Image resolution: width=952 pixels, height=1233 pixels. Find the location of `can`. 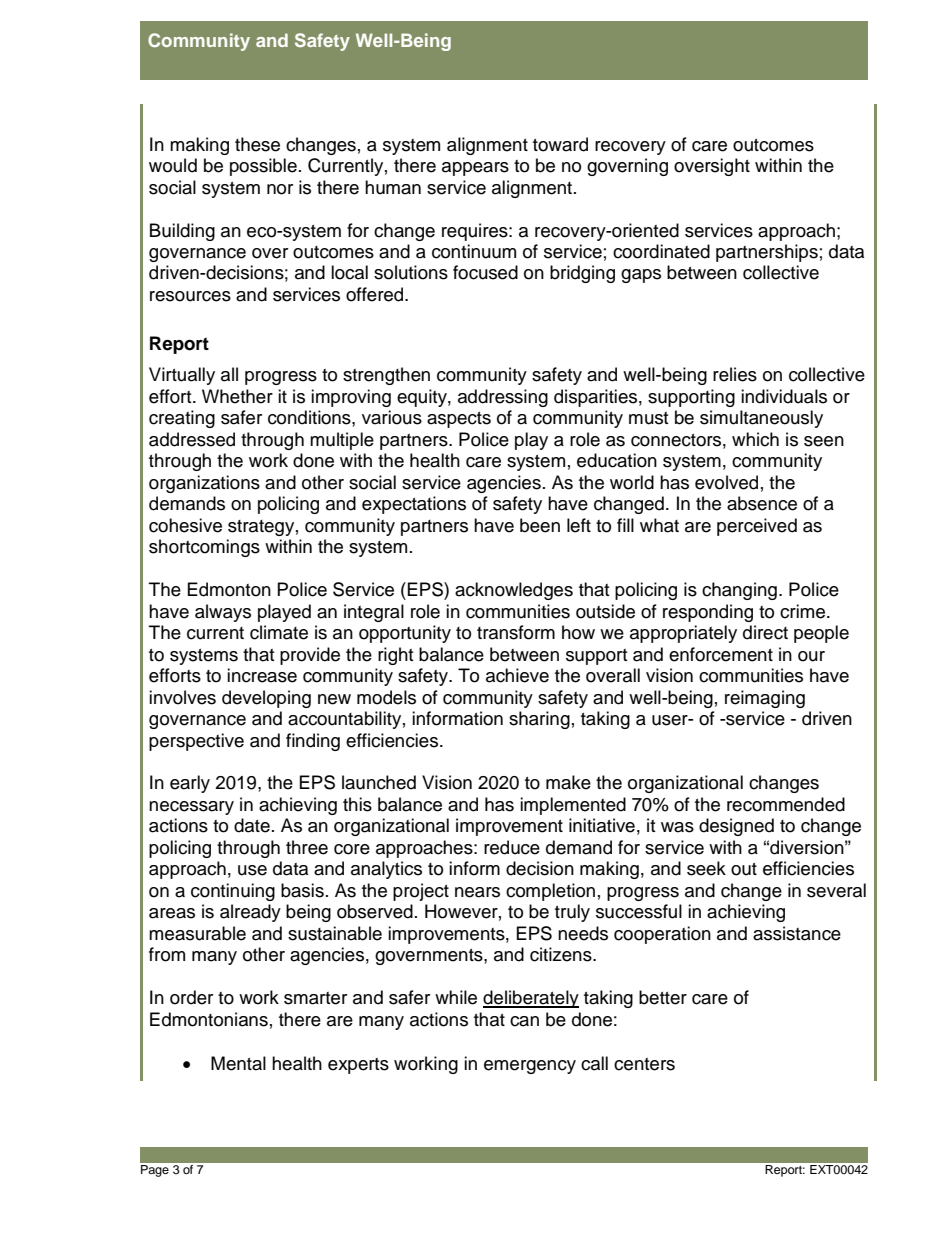

can is located at coordinates (524, 1021).
